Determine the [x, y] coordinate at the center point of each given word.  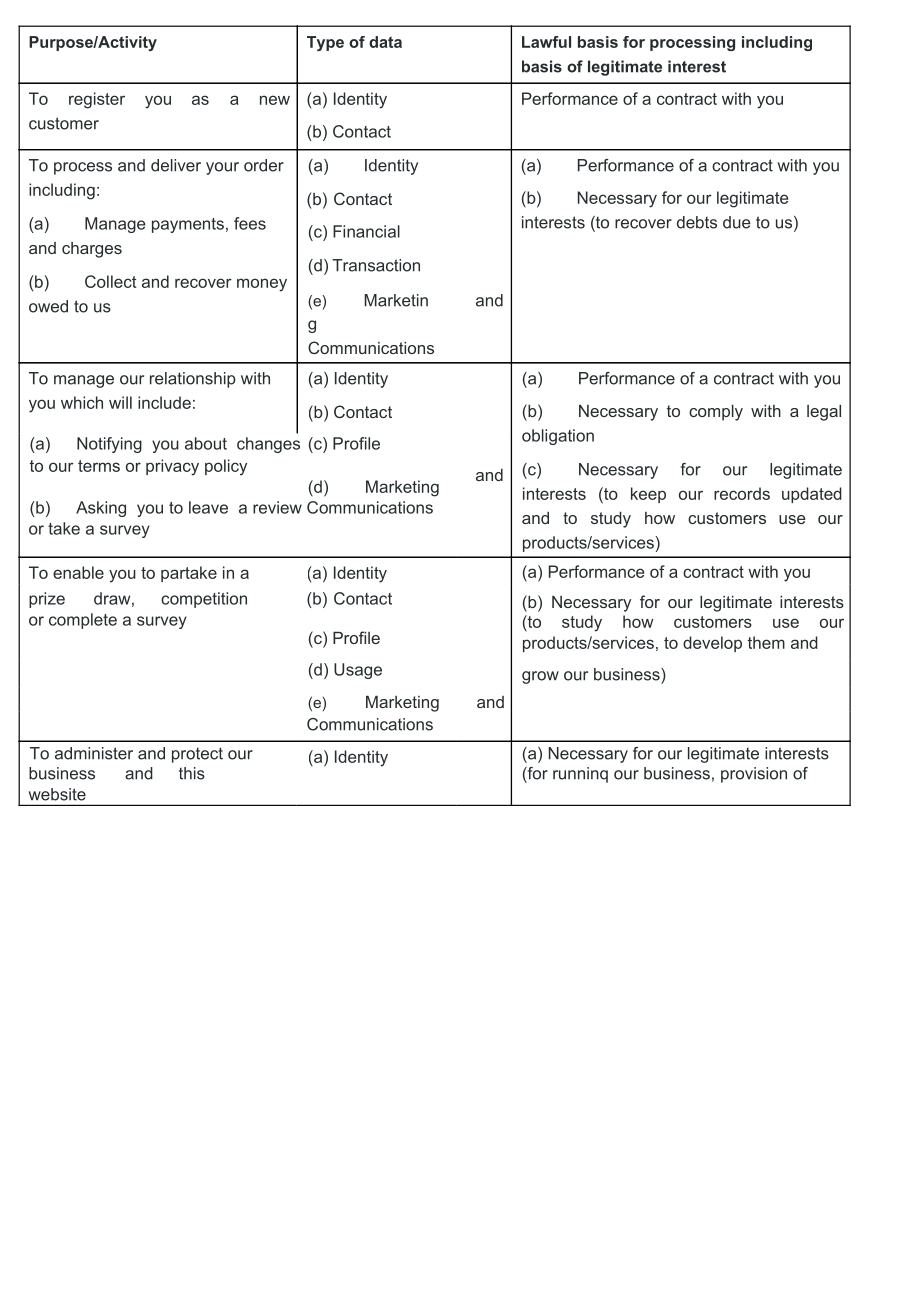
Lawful [546, 42]
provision [754, 775]
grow [540, 677]
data [385, 42]
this [192, 773]
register [97, 100]
